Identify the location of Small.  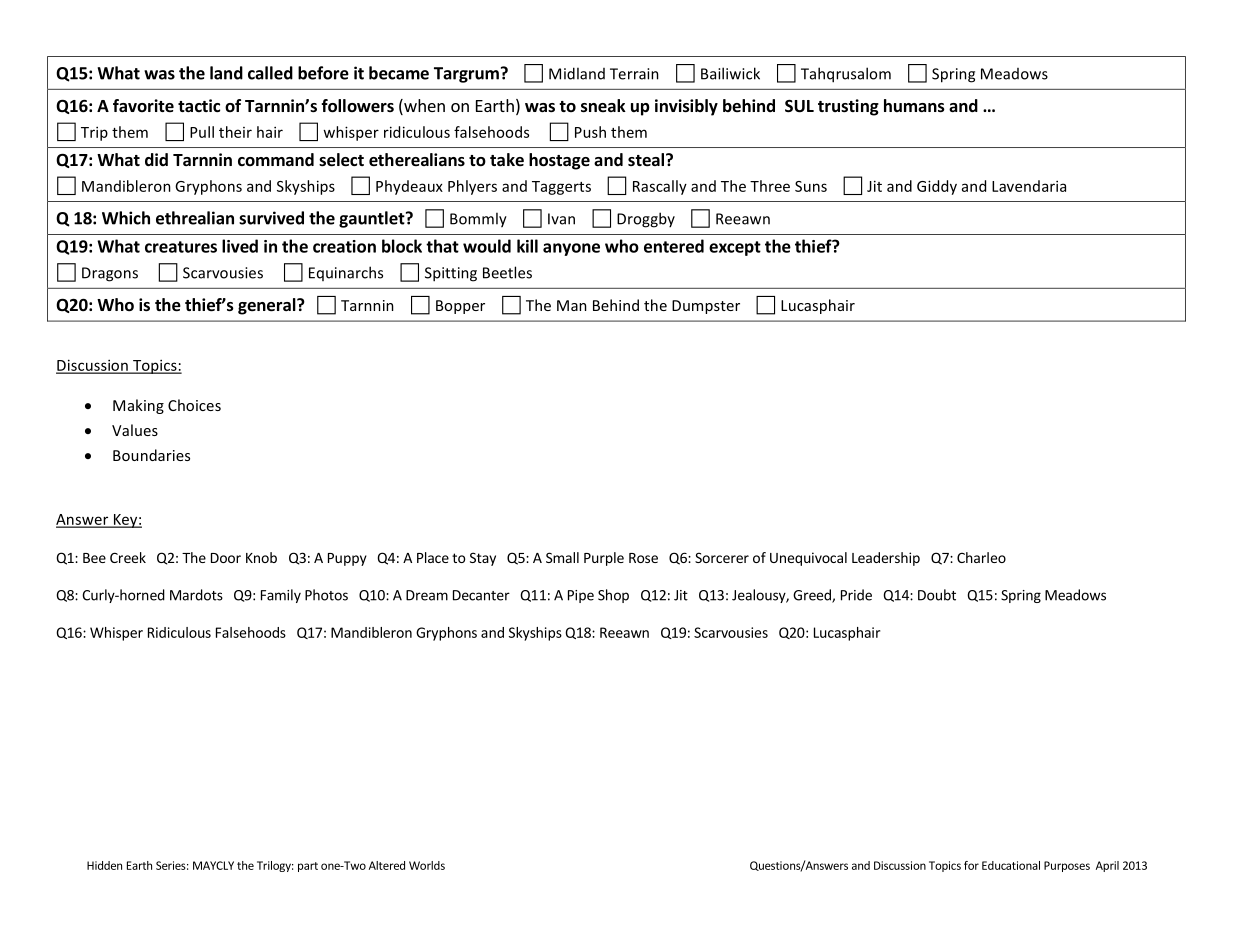
(562, 557).
